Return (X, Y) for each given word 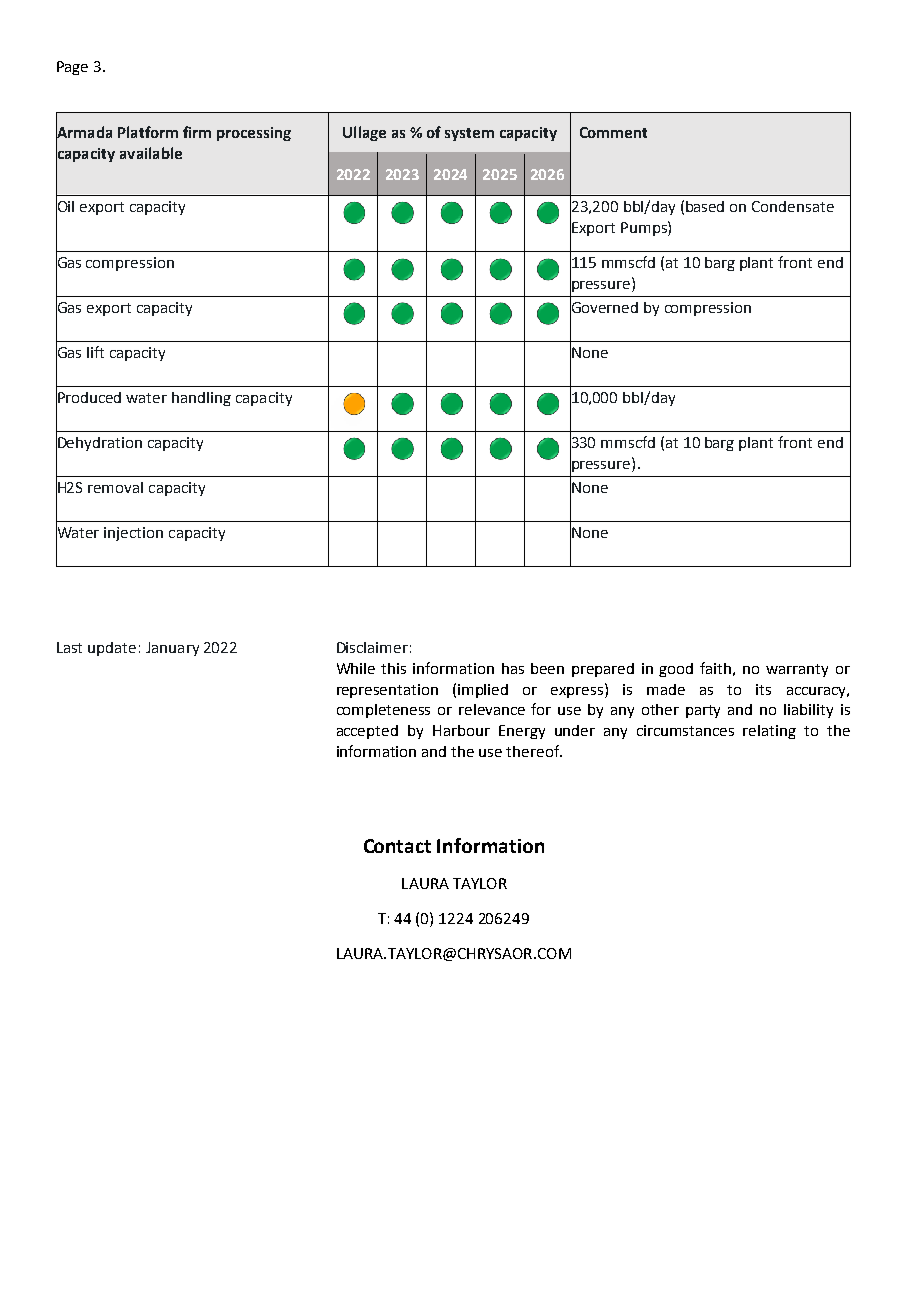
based (705, 206)
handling (201, 399)
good (676, 670)
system (469, 134)
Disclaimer (372, 647)
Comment (613, 132)
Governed (604, 307)
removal (115, 487)
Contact (397, 846)
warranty (797, 670)
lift (95, 352)
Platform (148, 132)
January (172, 649)
